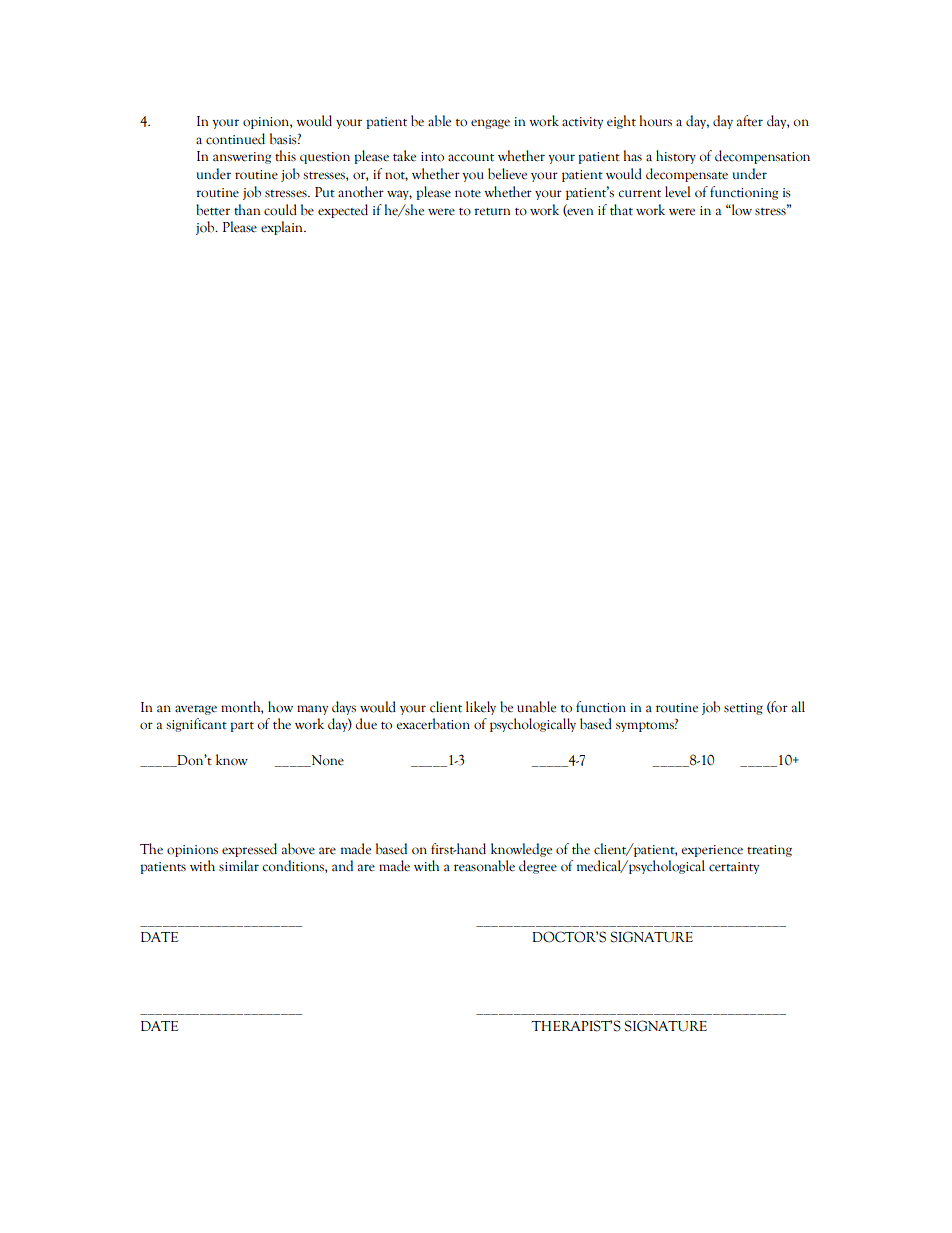 This document has height=1233, width=952. Describe the element at coordinates (433, 724) in the document. I see `exacerbation` at that location.
